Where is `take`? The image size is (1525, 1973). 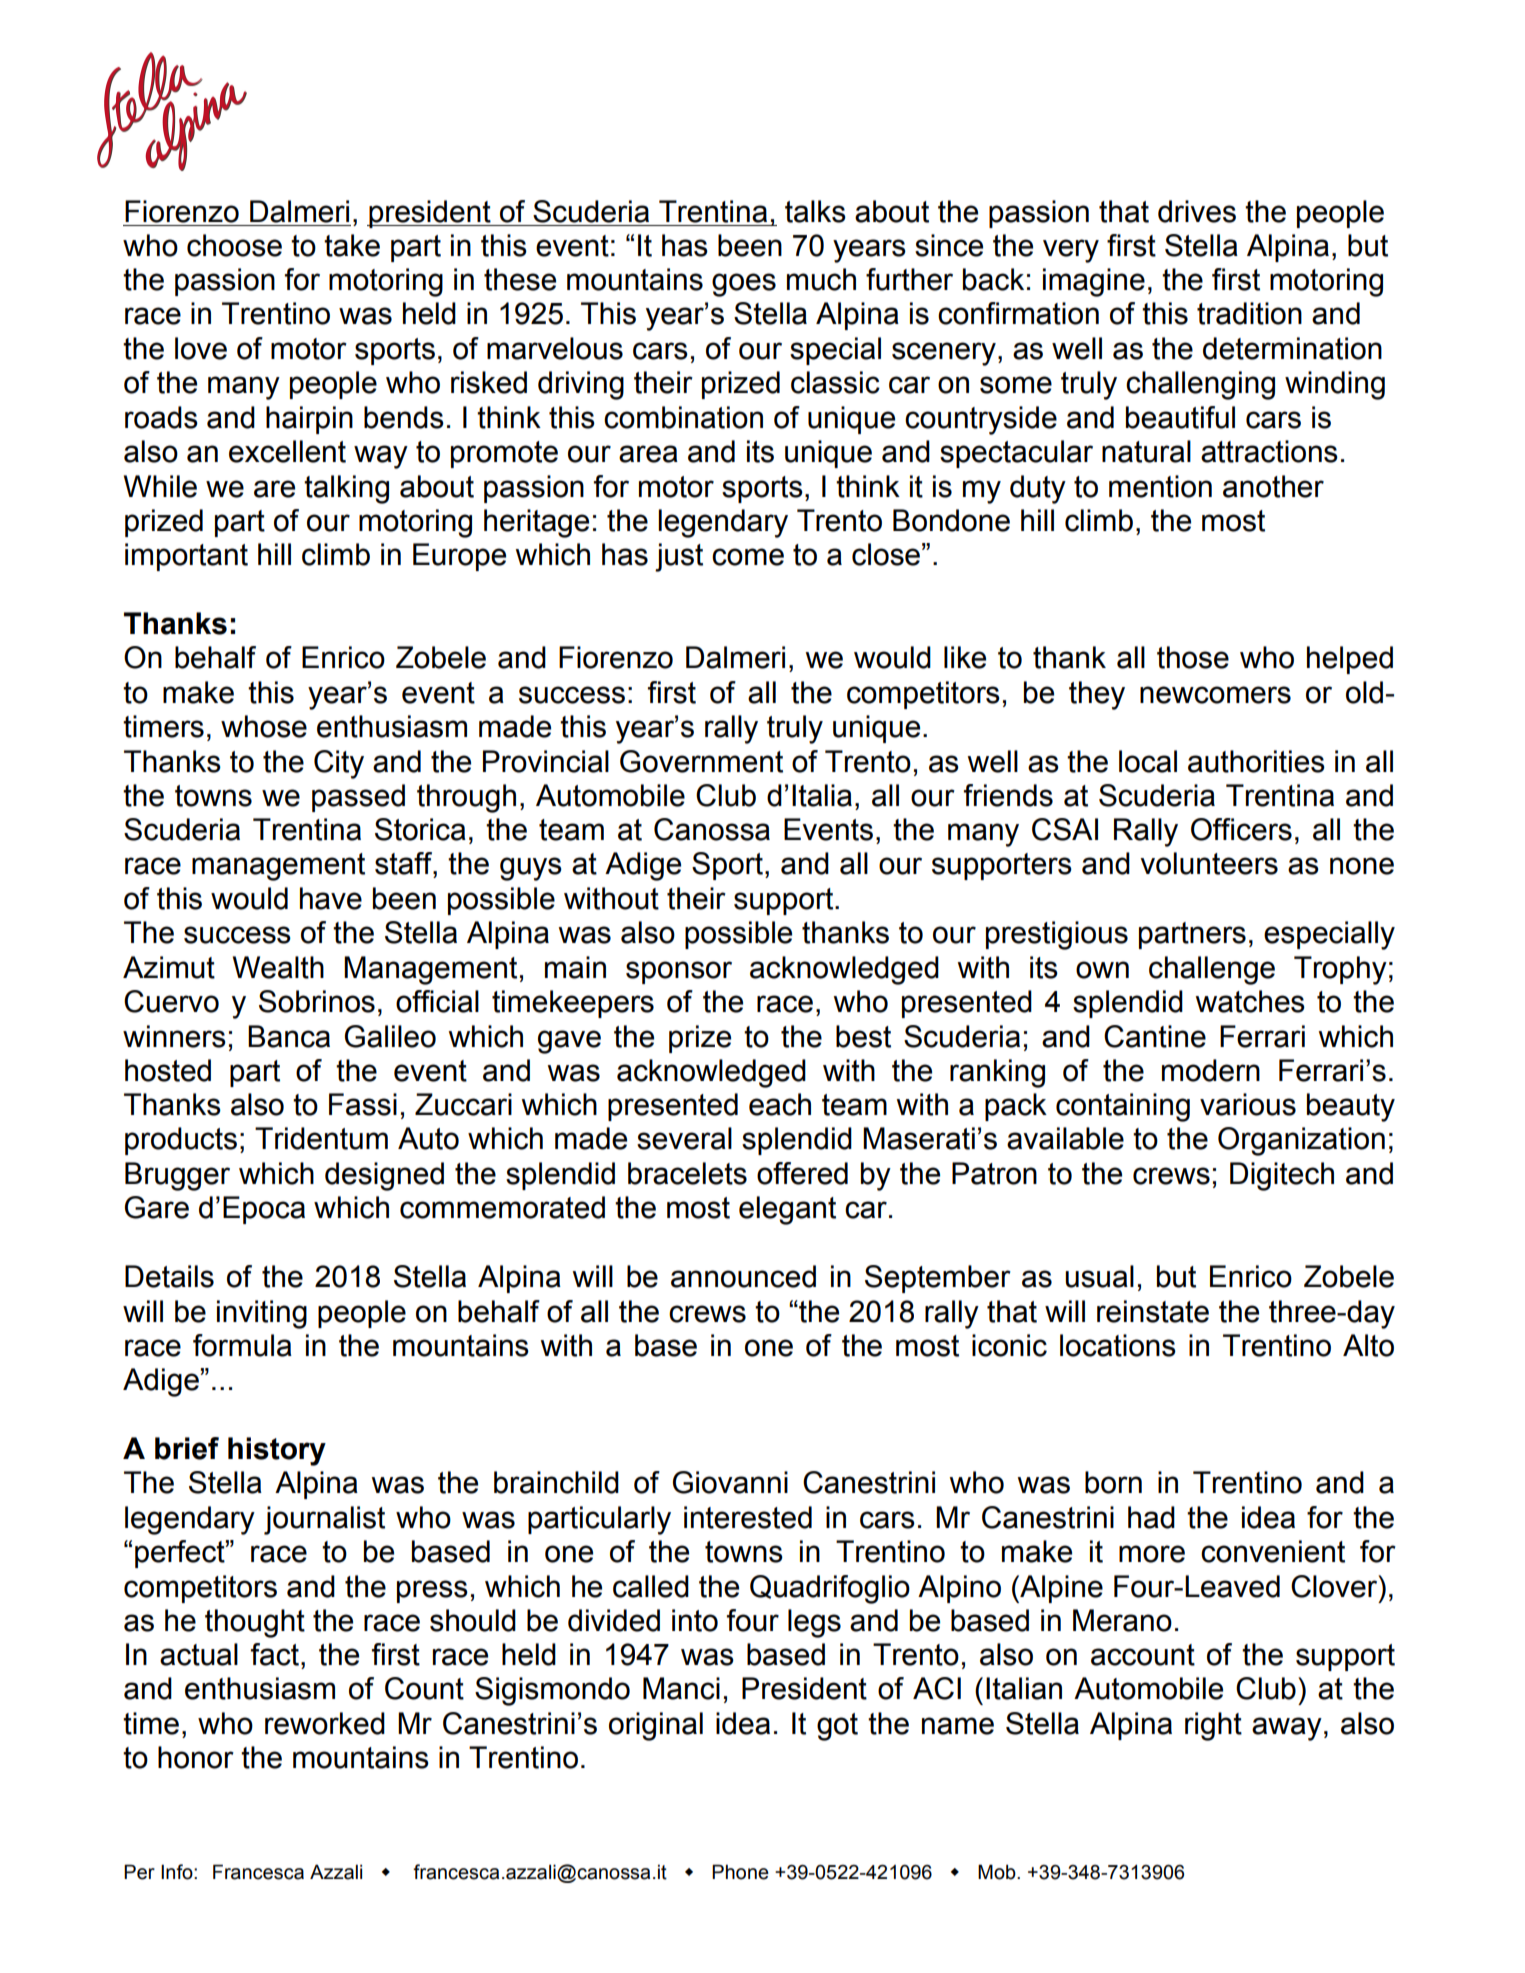
take is located at coordinates (352, 245).
